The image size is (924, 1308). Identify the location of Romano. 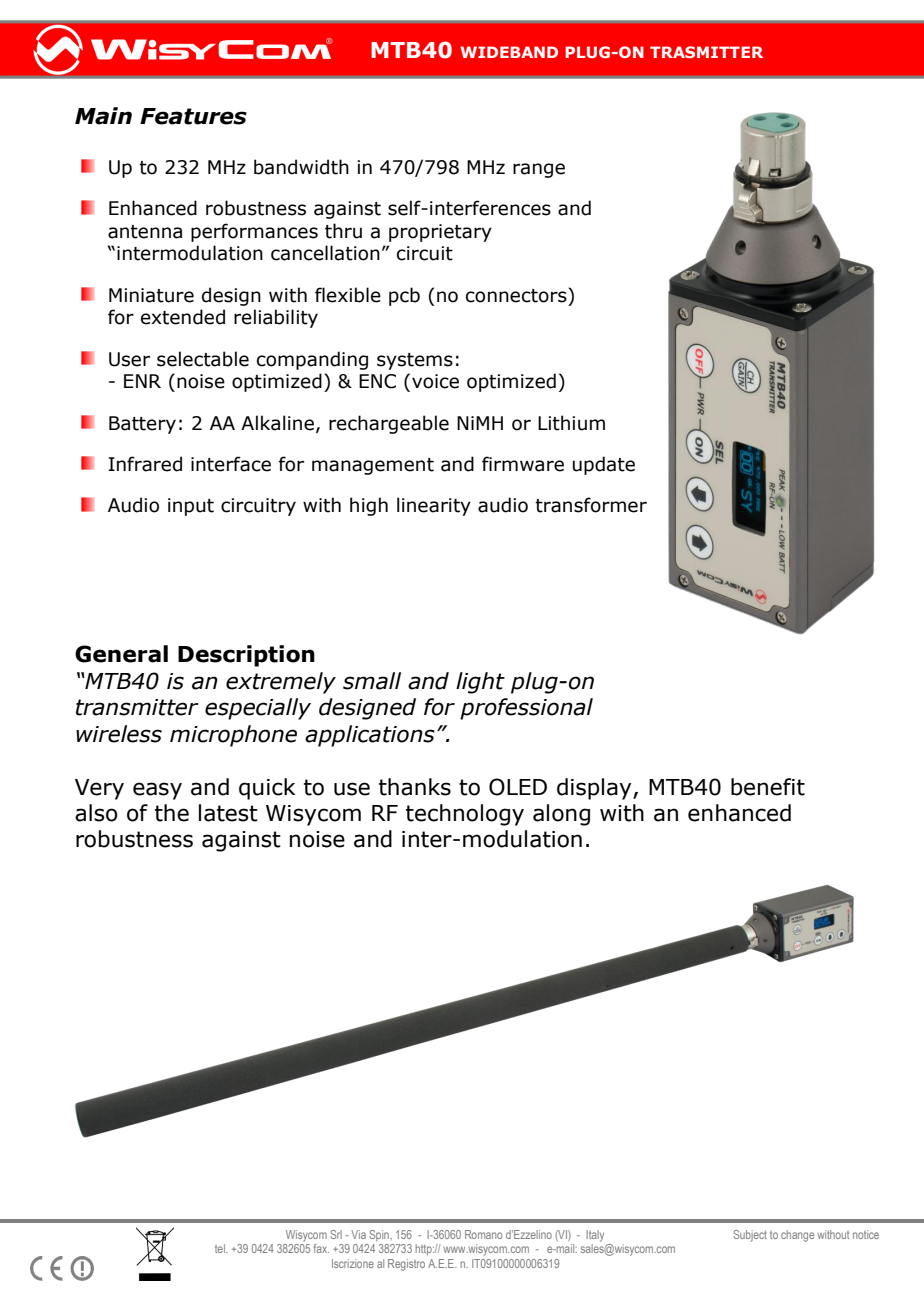
(483, 1234).
